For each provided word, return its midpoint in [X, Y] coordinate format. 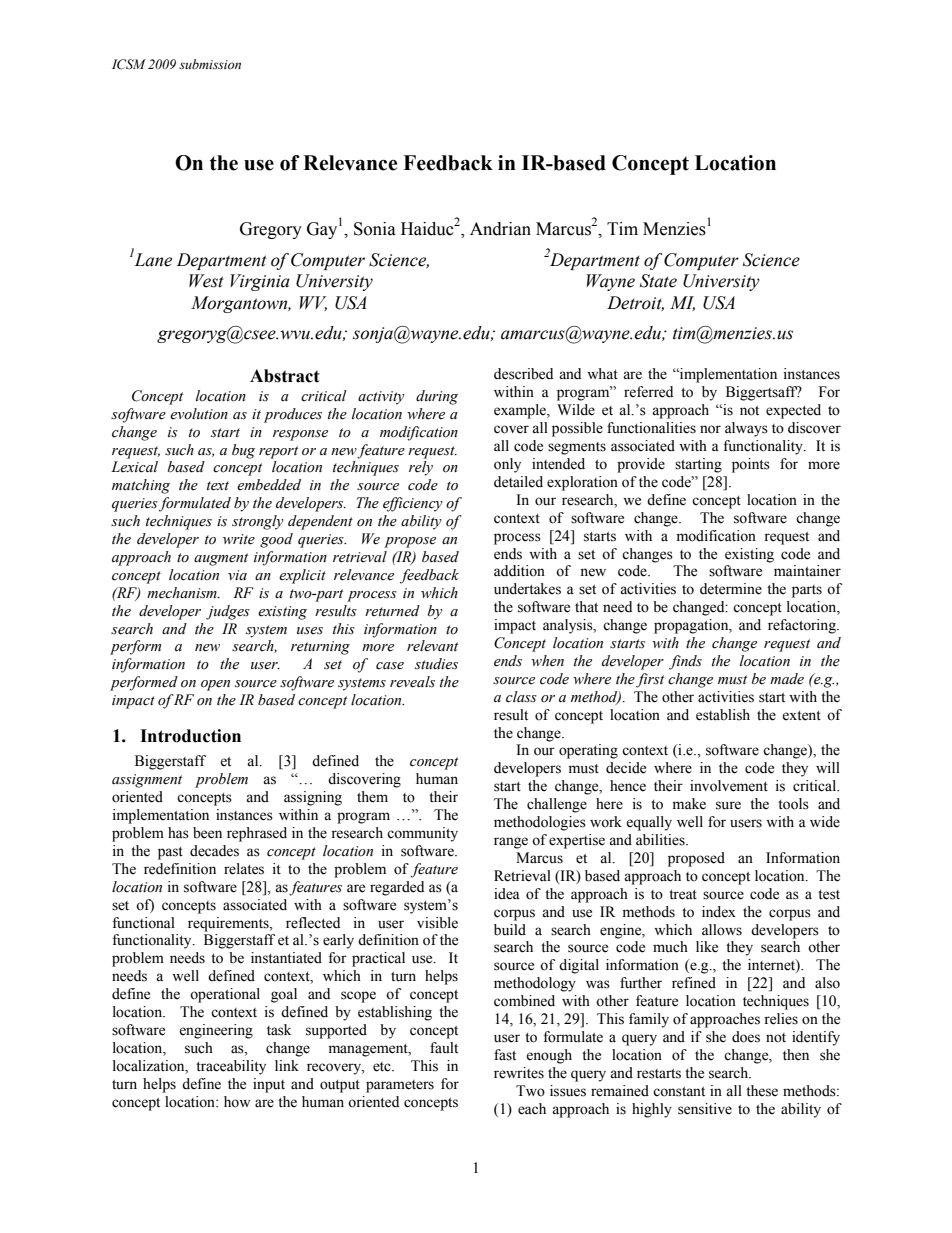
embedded [269, 485]
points [751, 465]
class [521, 697]
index [719, 912]
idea [507, 894]
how [237, 1102]
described [523, 374]
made [787, 679]
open [215, 685]
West [206, 281]
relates [244, 869]
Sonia [375, 229]
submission [210, 64]
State [658, 281]
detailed [518, 482]
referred [648, 392]
